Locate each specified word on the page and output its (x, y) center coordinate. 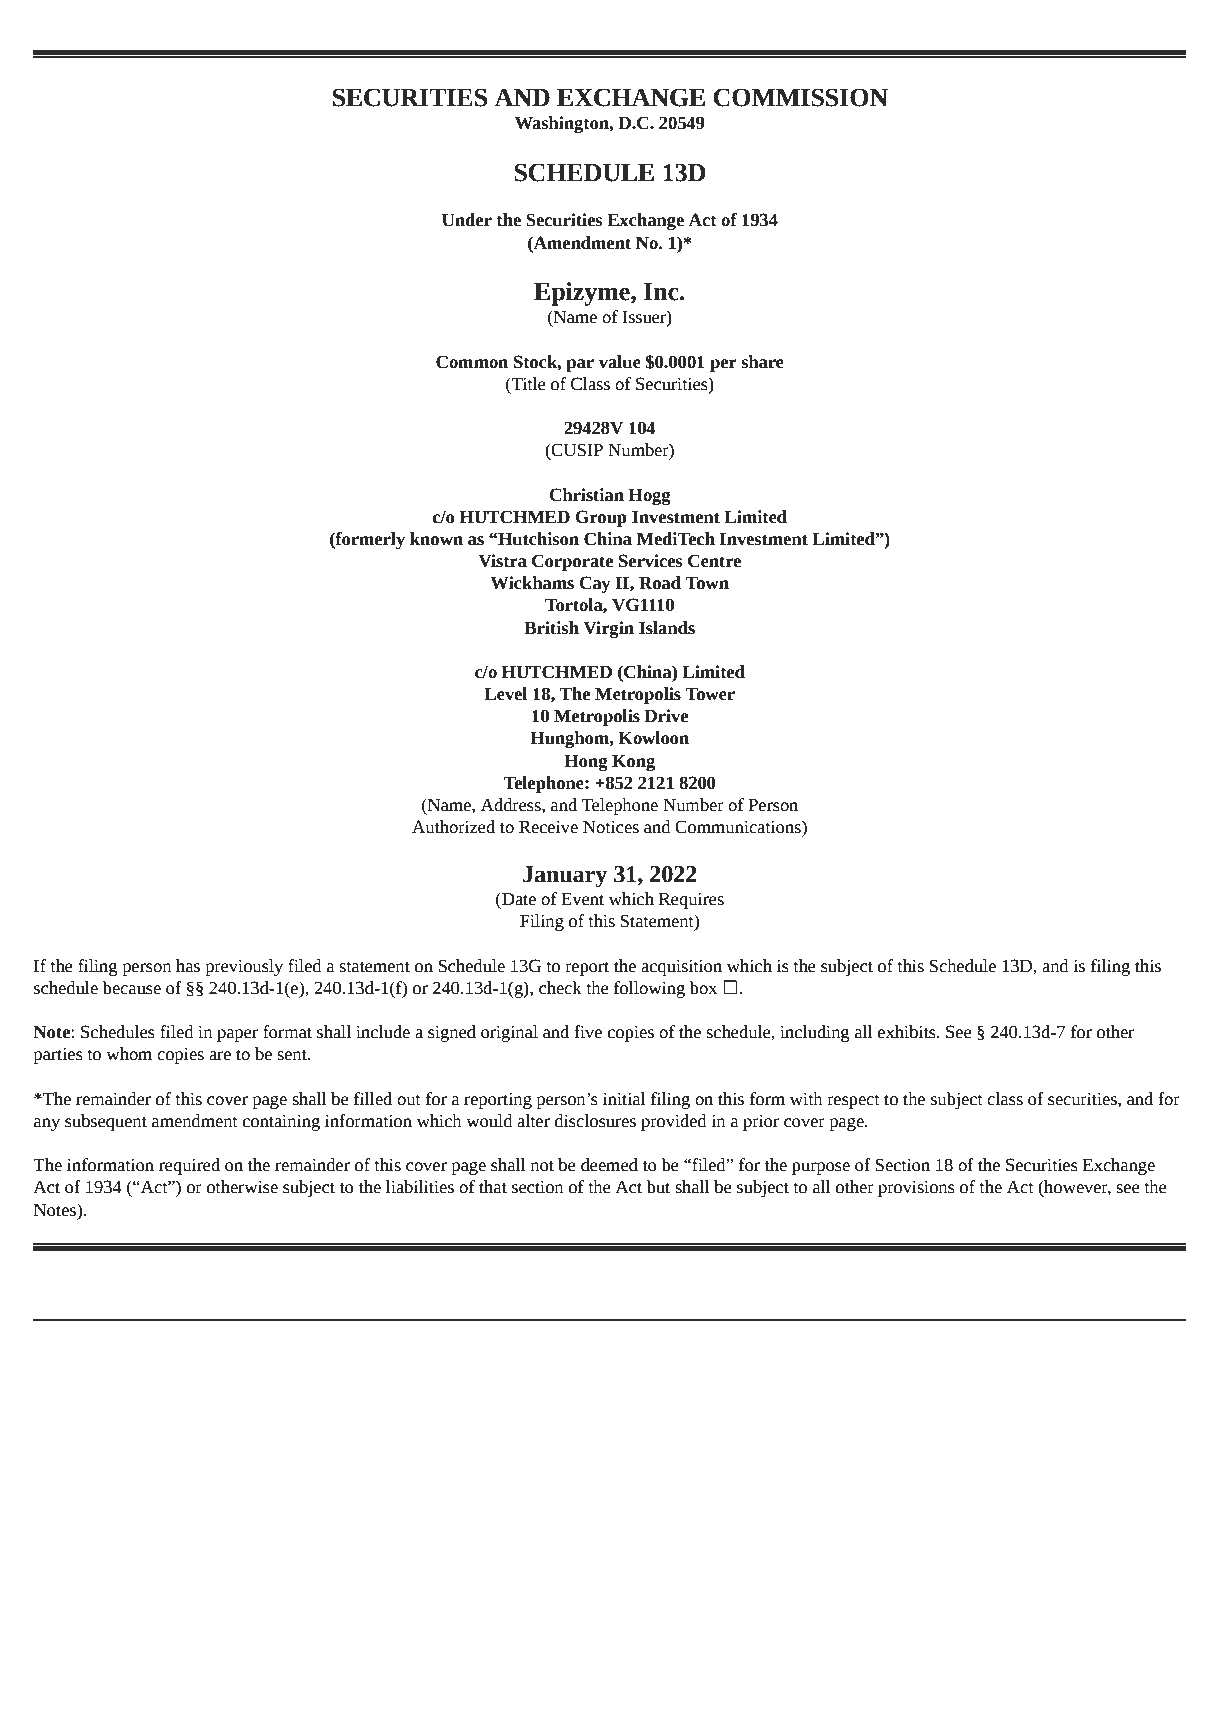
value (620, 362)
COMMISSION (801, 97)
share (762, 362)
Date (518, 899)
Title (528, 384)
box (703, 988)
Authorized (453, 827)
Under (467, 220)
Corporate (572, 562)
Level (505, 694)
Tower (710, 694)
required (189, 1166)
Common (472, 362)
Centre (714, 561)
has (188, 966)
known (436, 539)
